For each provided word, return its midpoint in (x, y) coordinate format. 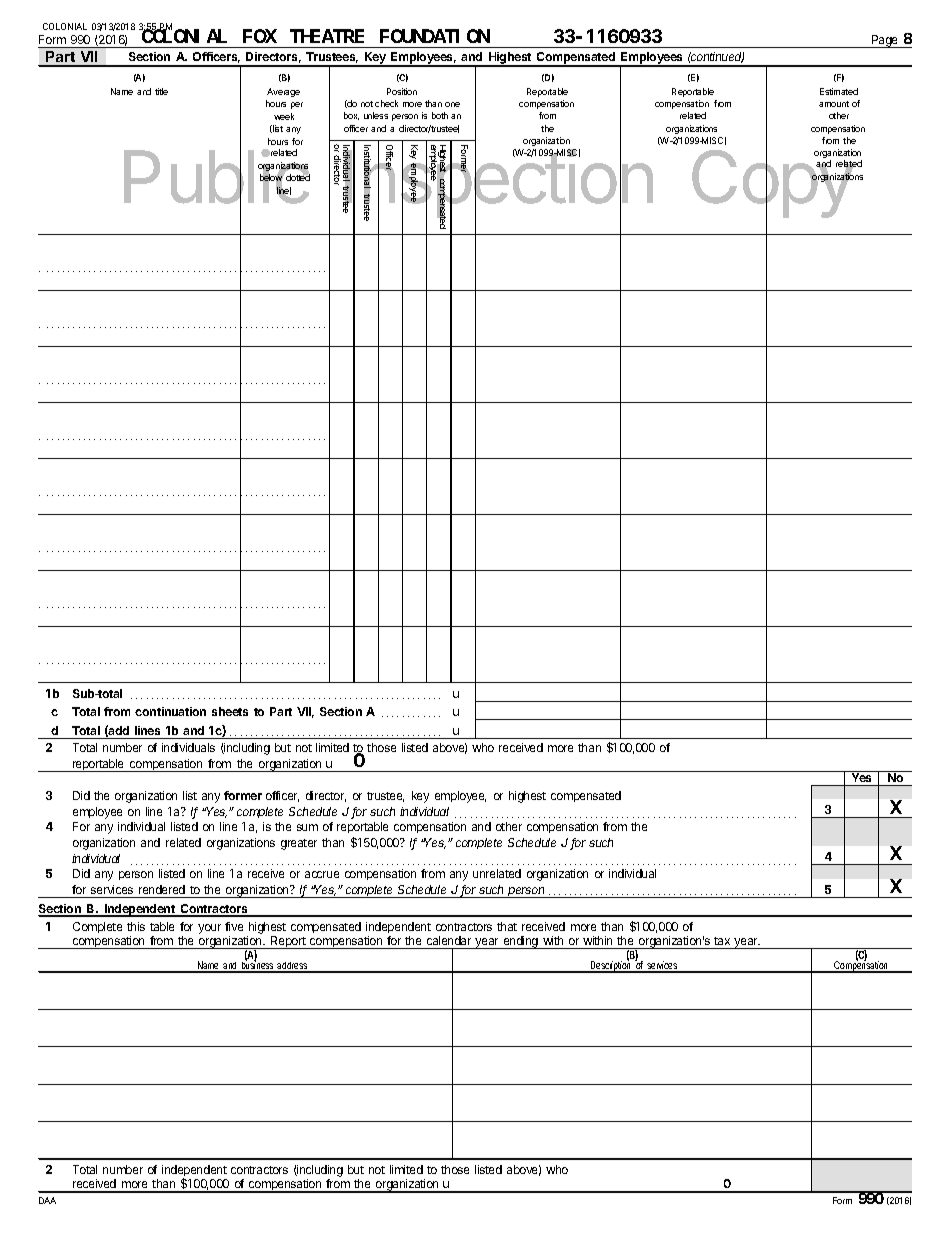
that (507, 926)
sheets (230, 711)
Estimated (839, 91)
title (161, 91)
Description (610, 966)
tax (722, 941)
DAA (47, 1200)
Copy (773, 184)
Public (217, 178)
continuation (170, 711)
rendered (162, 889)
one (452, 104)
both (440, 115)
